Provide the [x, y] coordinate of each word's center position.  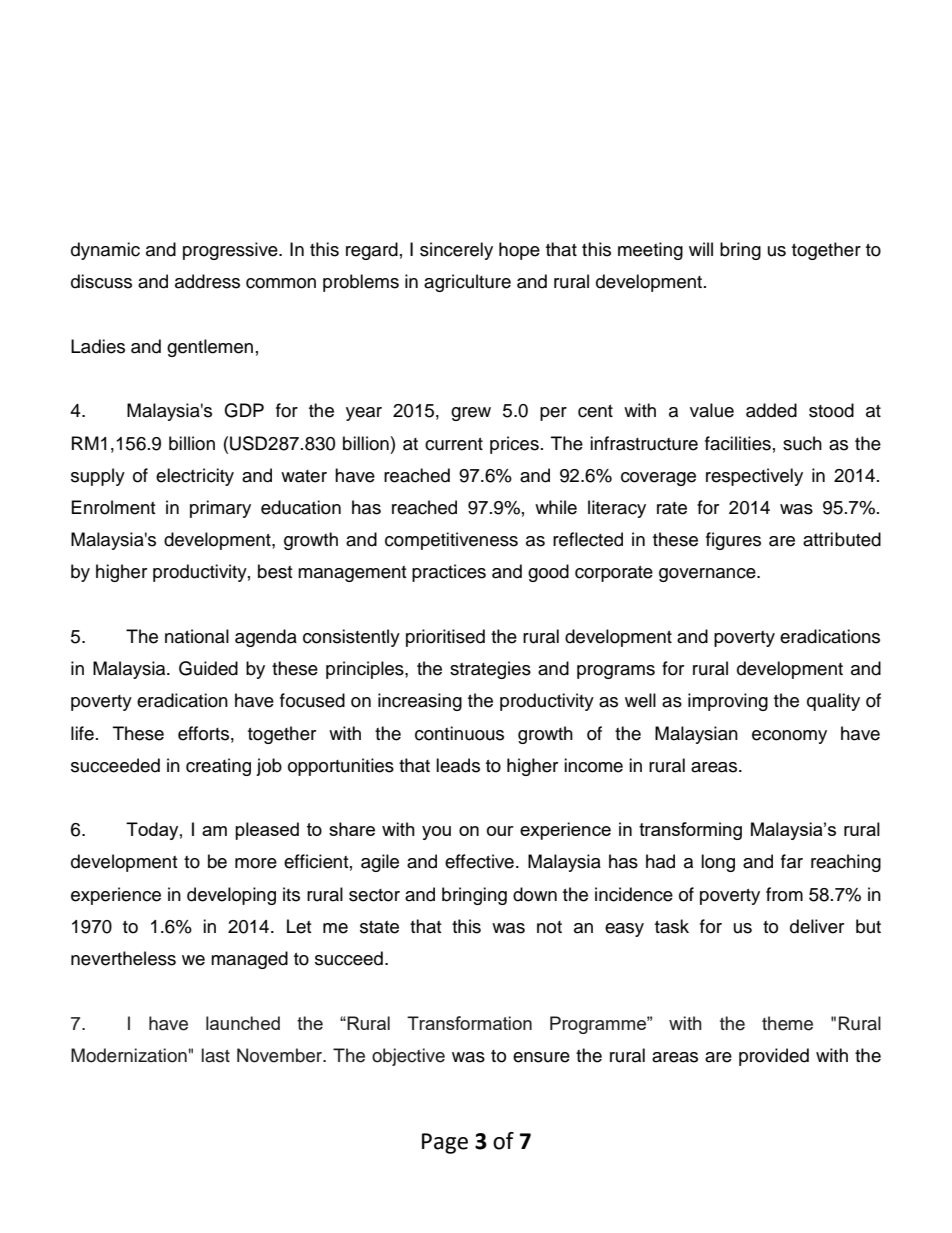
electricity [195, 477]
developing [231, 896]
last [216, 1055]
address [207, 281]
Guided [208, 668]
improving [728, 702]
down [535, 894]
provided [774, 1057]
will [701, 249]
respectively [754, 477]
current [454, 444]
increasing [420, 702]
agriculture [467, 283]
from [784, 894]
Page [445, 1143]
